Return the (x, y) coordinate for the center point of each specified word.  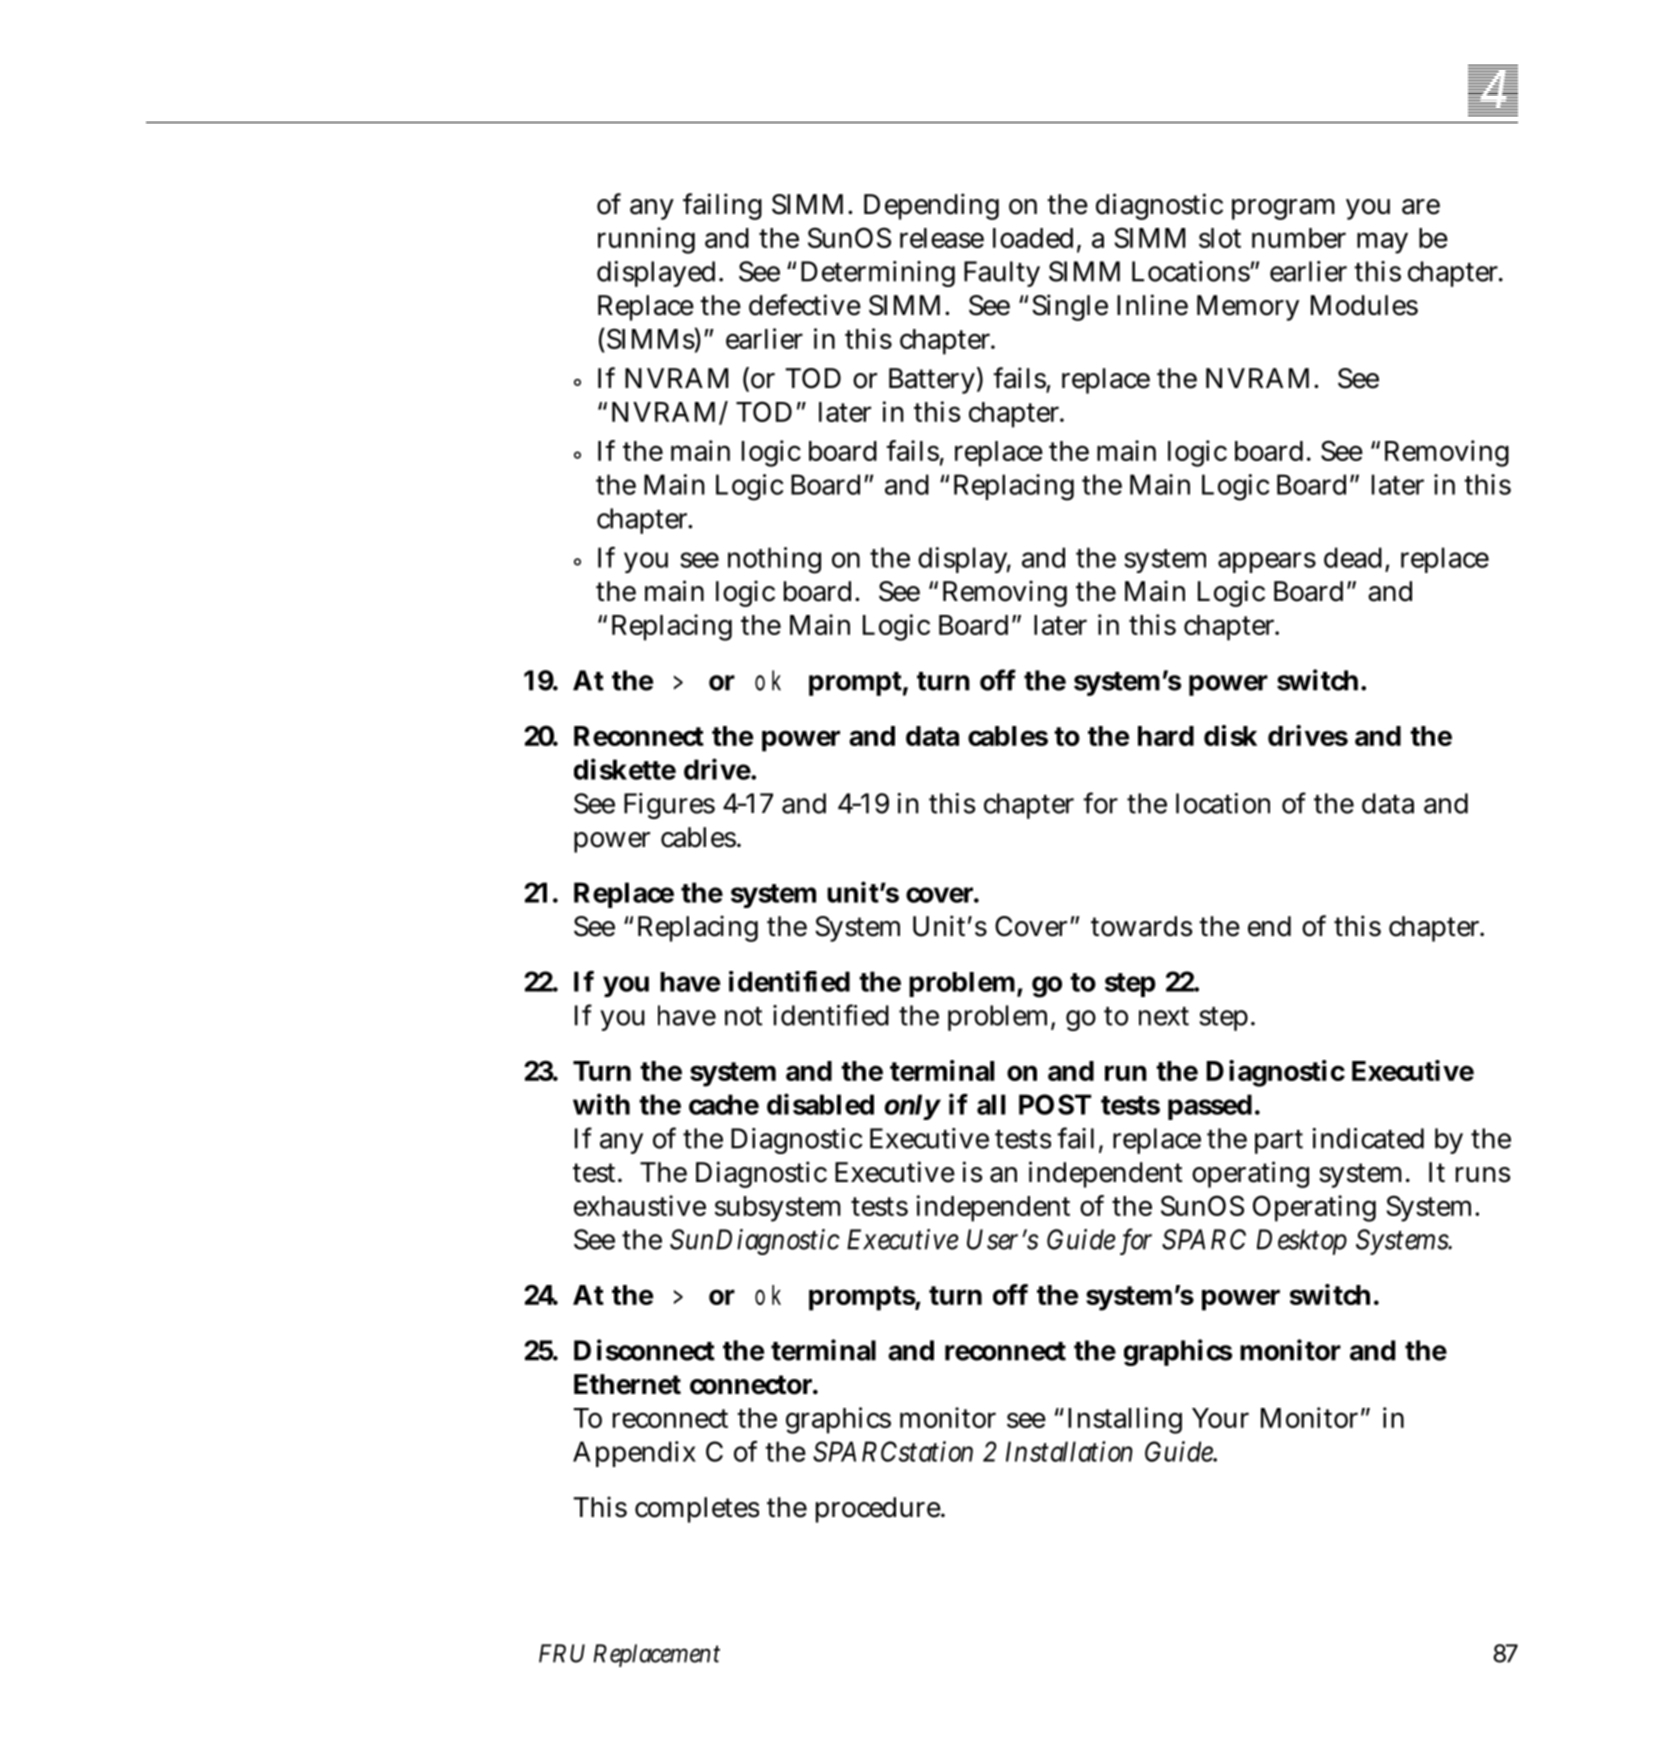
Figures (669, 806)
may (1382, 243)
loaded (1033, 238)
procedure (879, 1510)
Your (1220, 1418)
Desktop (1302, 1242)
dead (1353, 557)
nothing (774, 560)
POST (1055, 1104)
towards (1141, 926)
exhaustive (640, 1205)
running (646, 240)
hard (1166, 736)
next (1164, 1016)
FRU (562, 1653)
